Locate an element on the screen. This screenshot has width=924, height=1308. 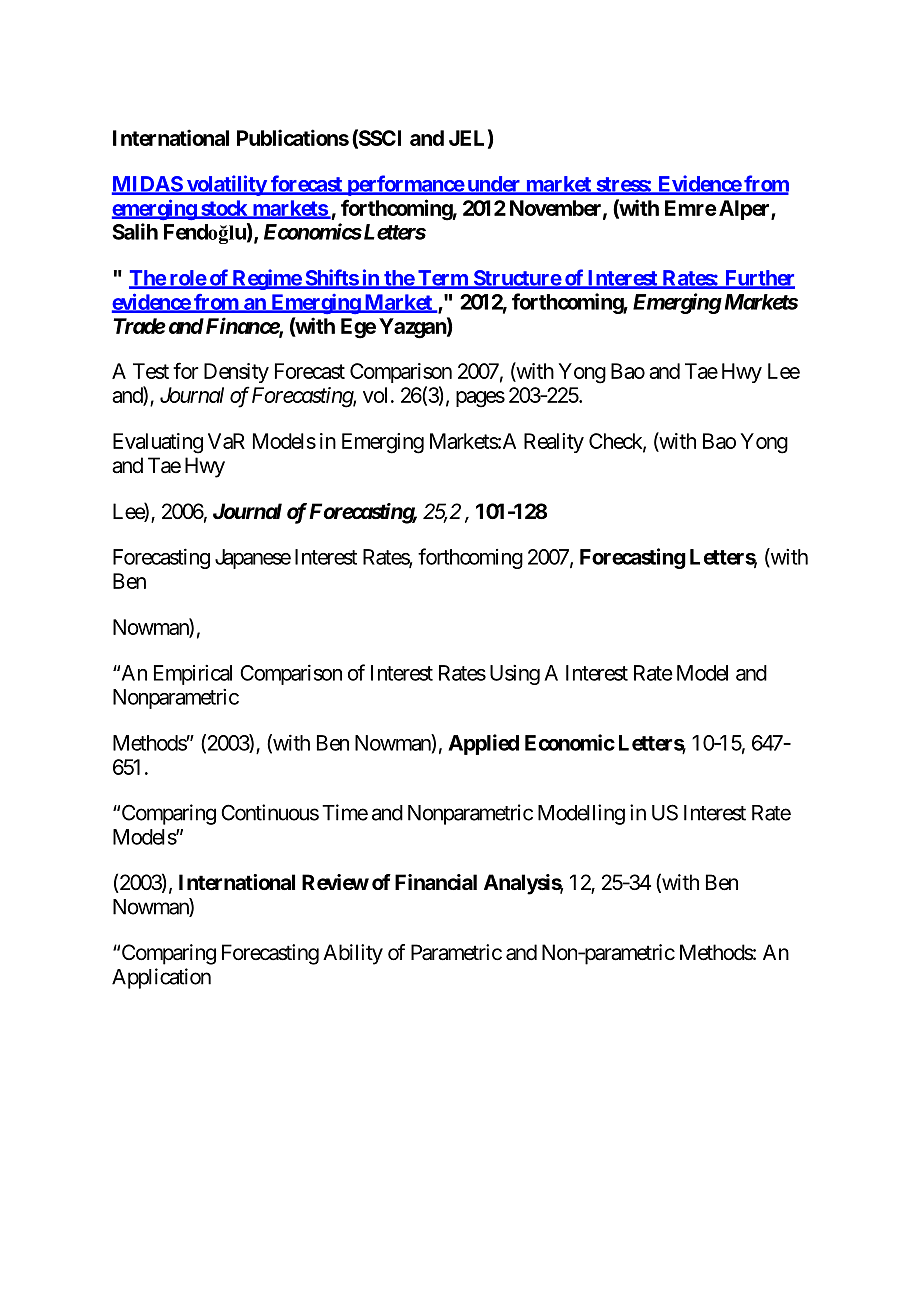
stock is located at coordinates (224, 209).
